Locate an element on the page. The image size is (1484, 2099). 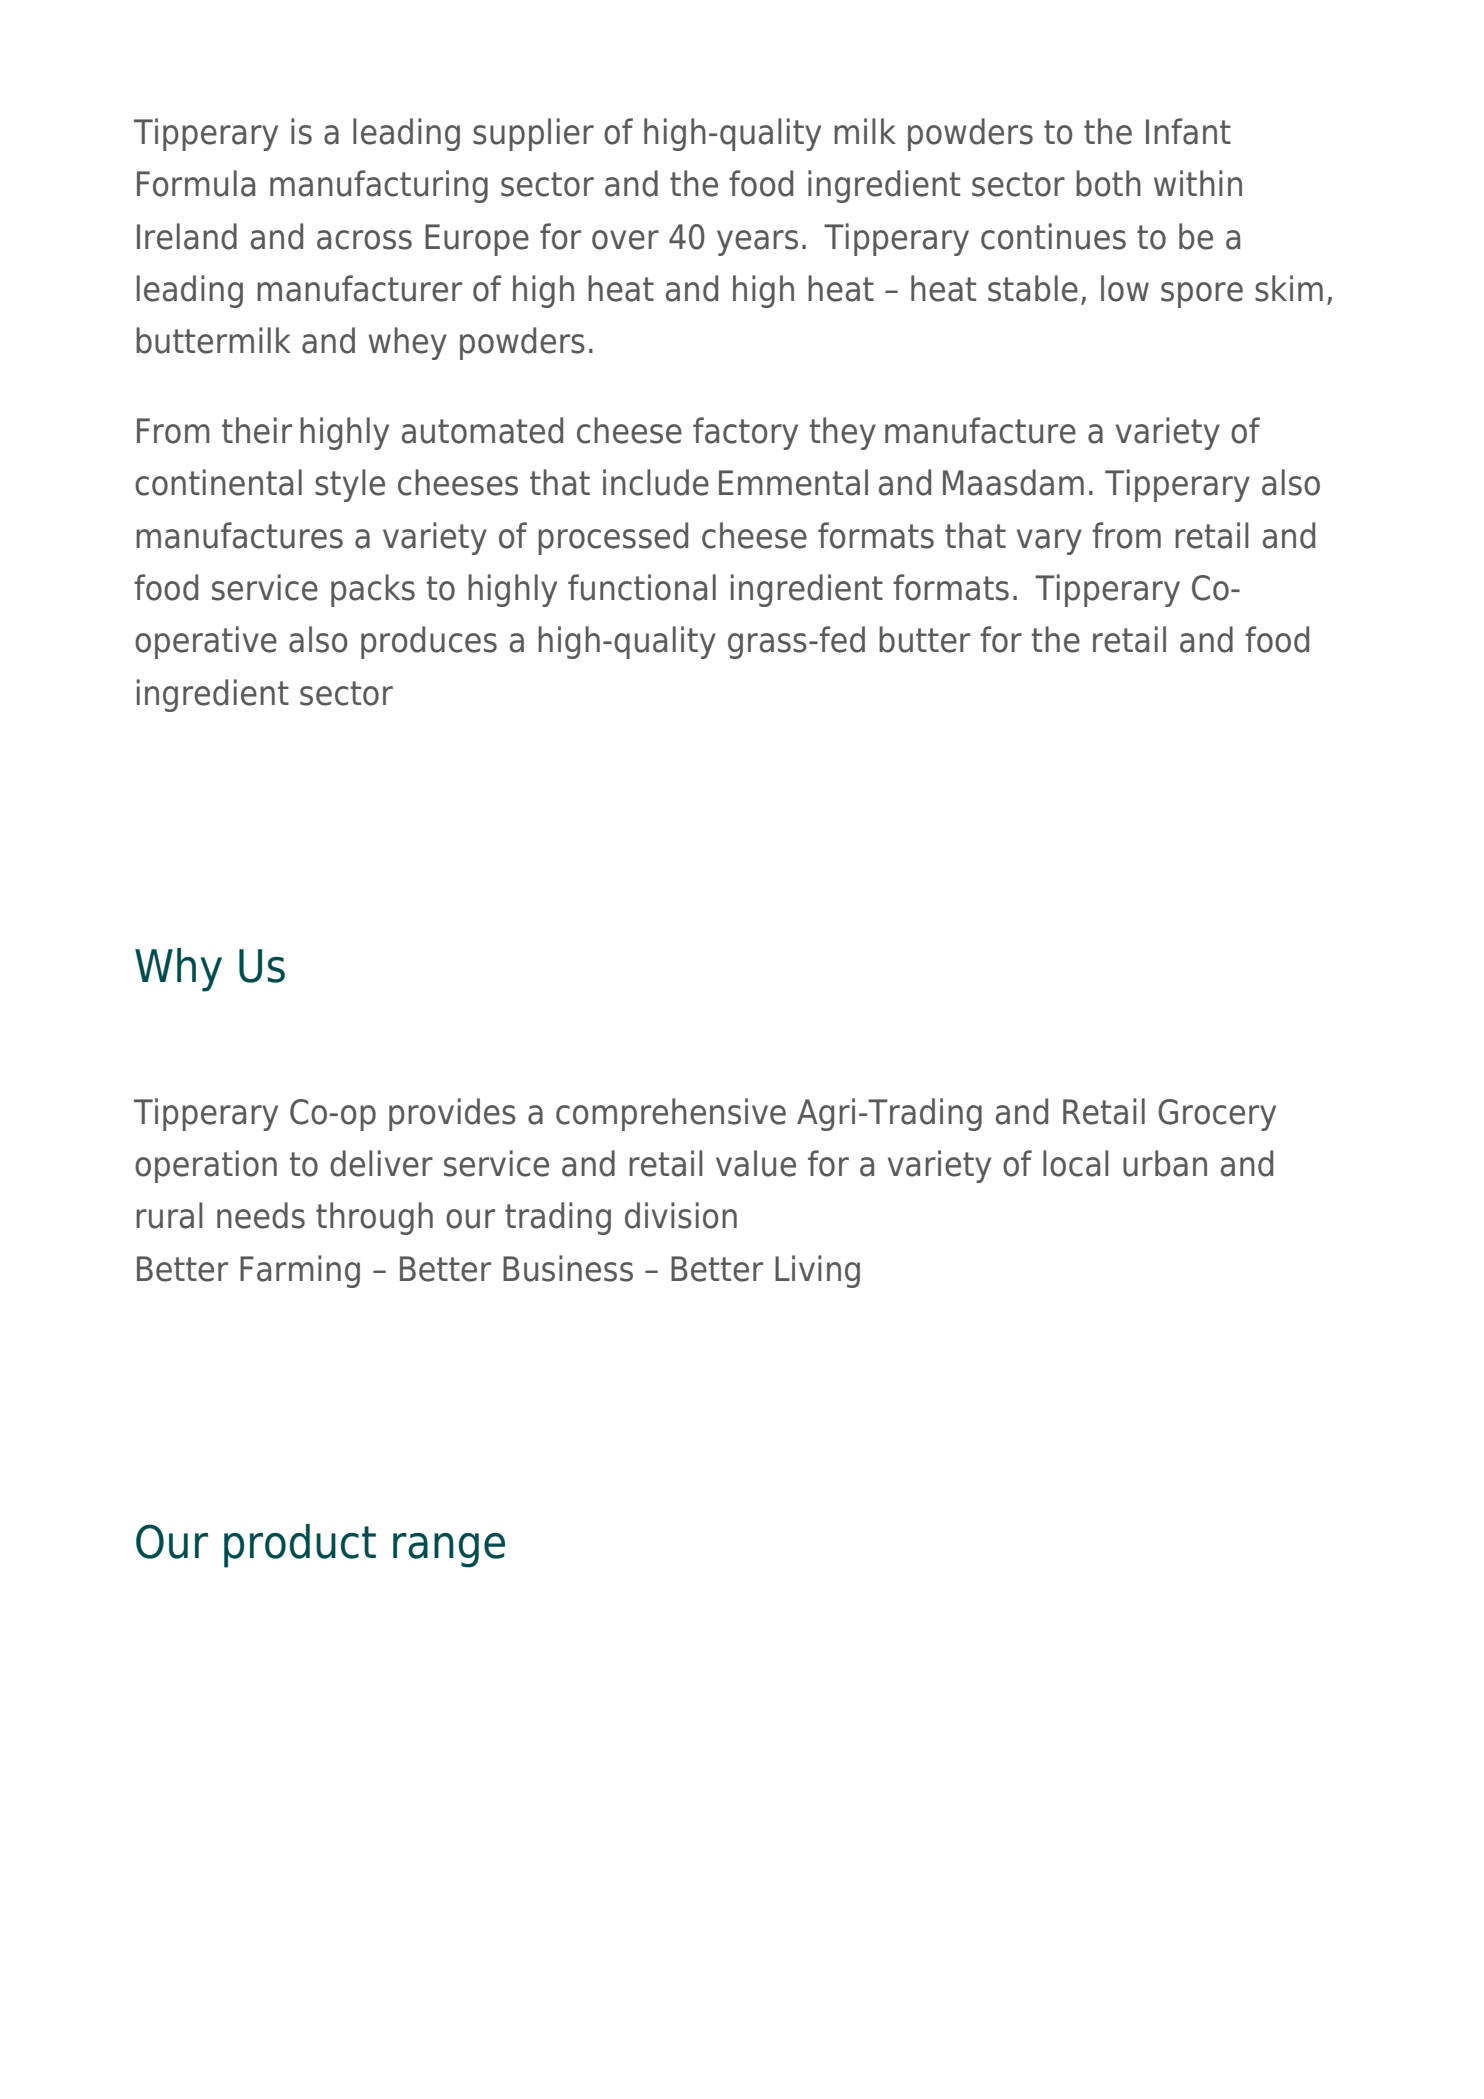
Grocery is located at coordinates (1217, 1115).
